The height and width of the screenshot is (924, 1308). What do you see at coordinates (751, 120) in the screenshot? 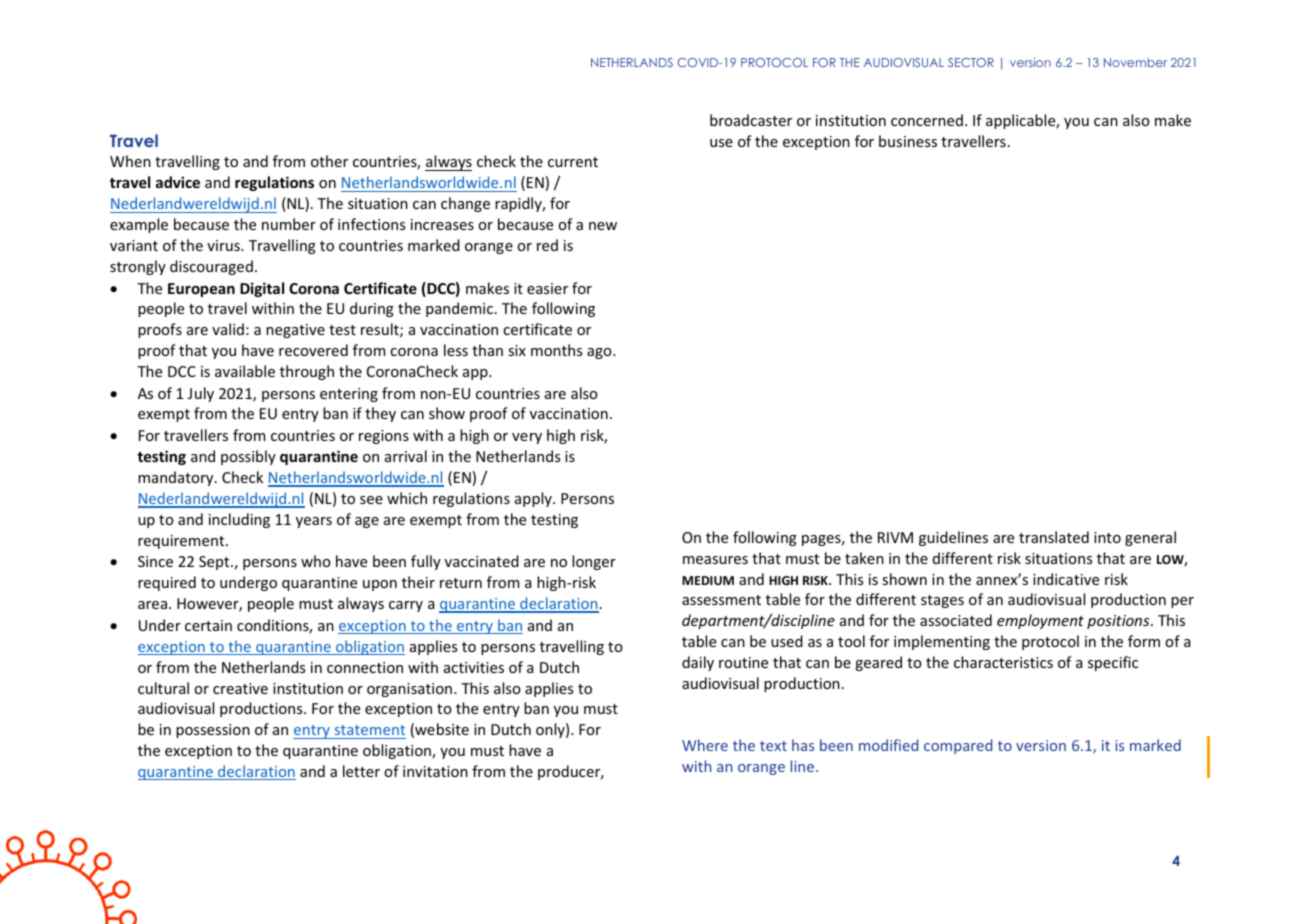
I see `broadcaster` at bounding box center [751, 120].
